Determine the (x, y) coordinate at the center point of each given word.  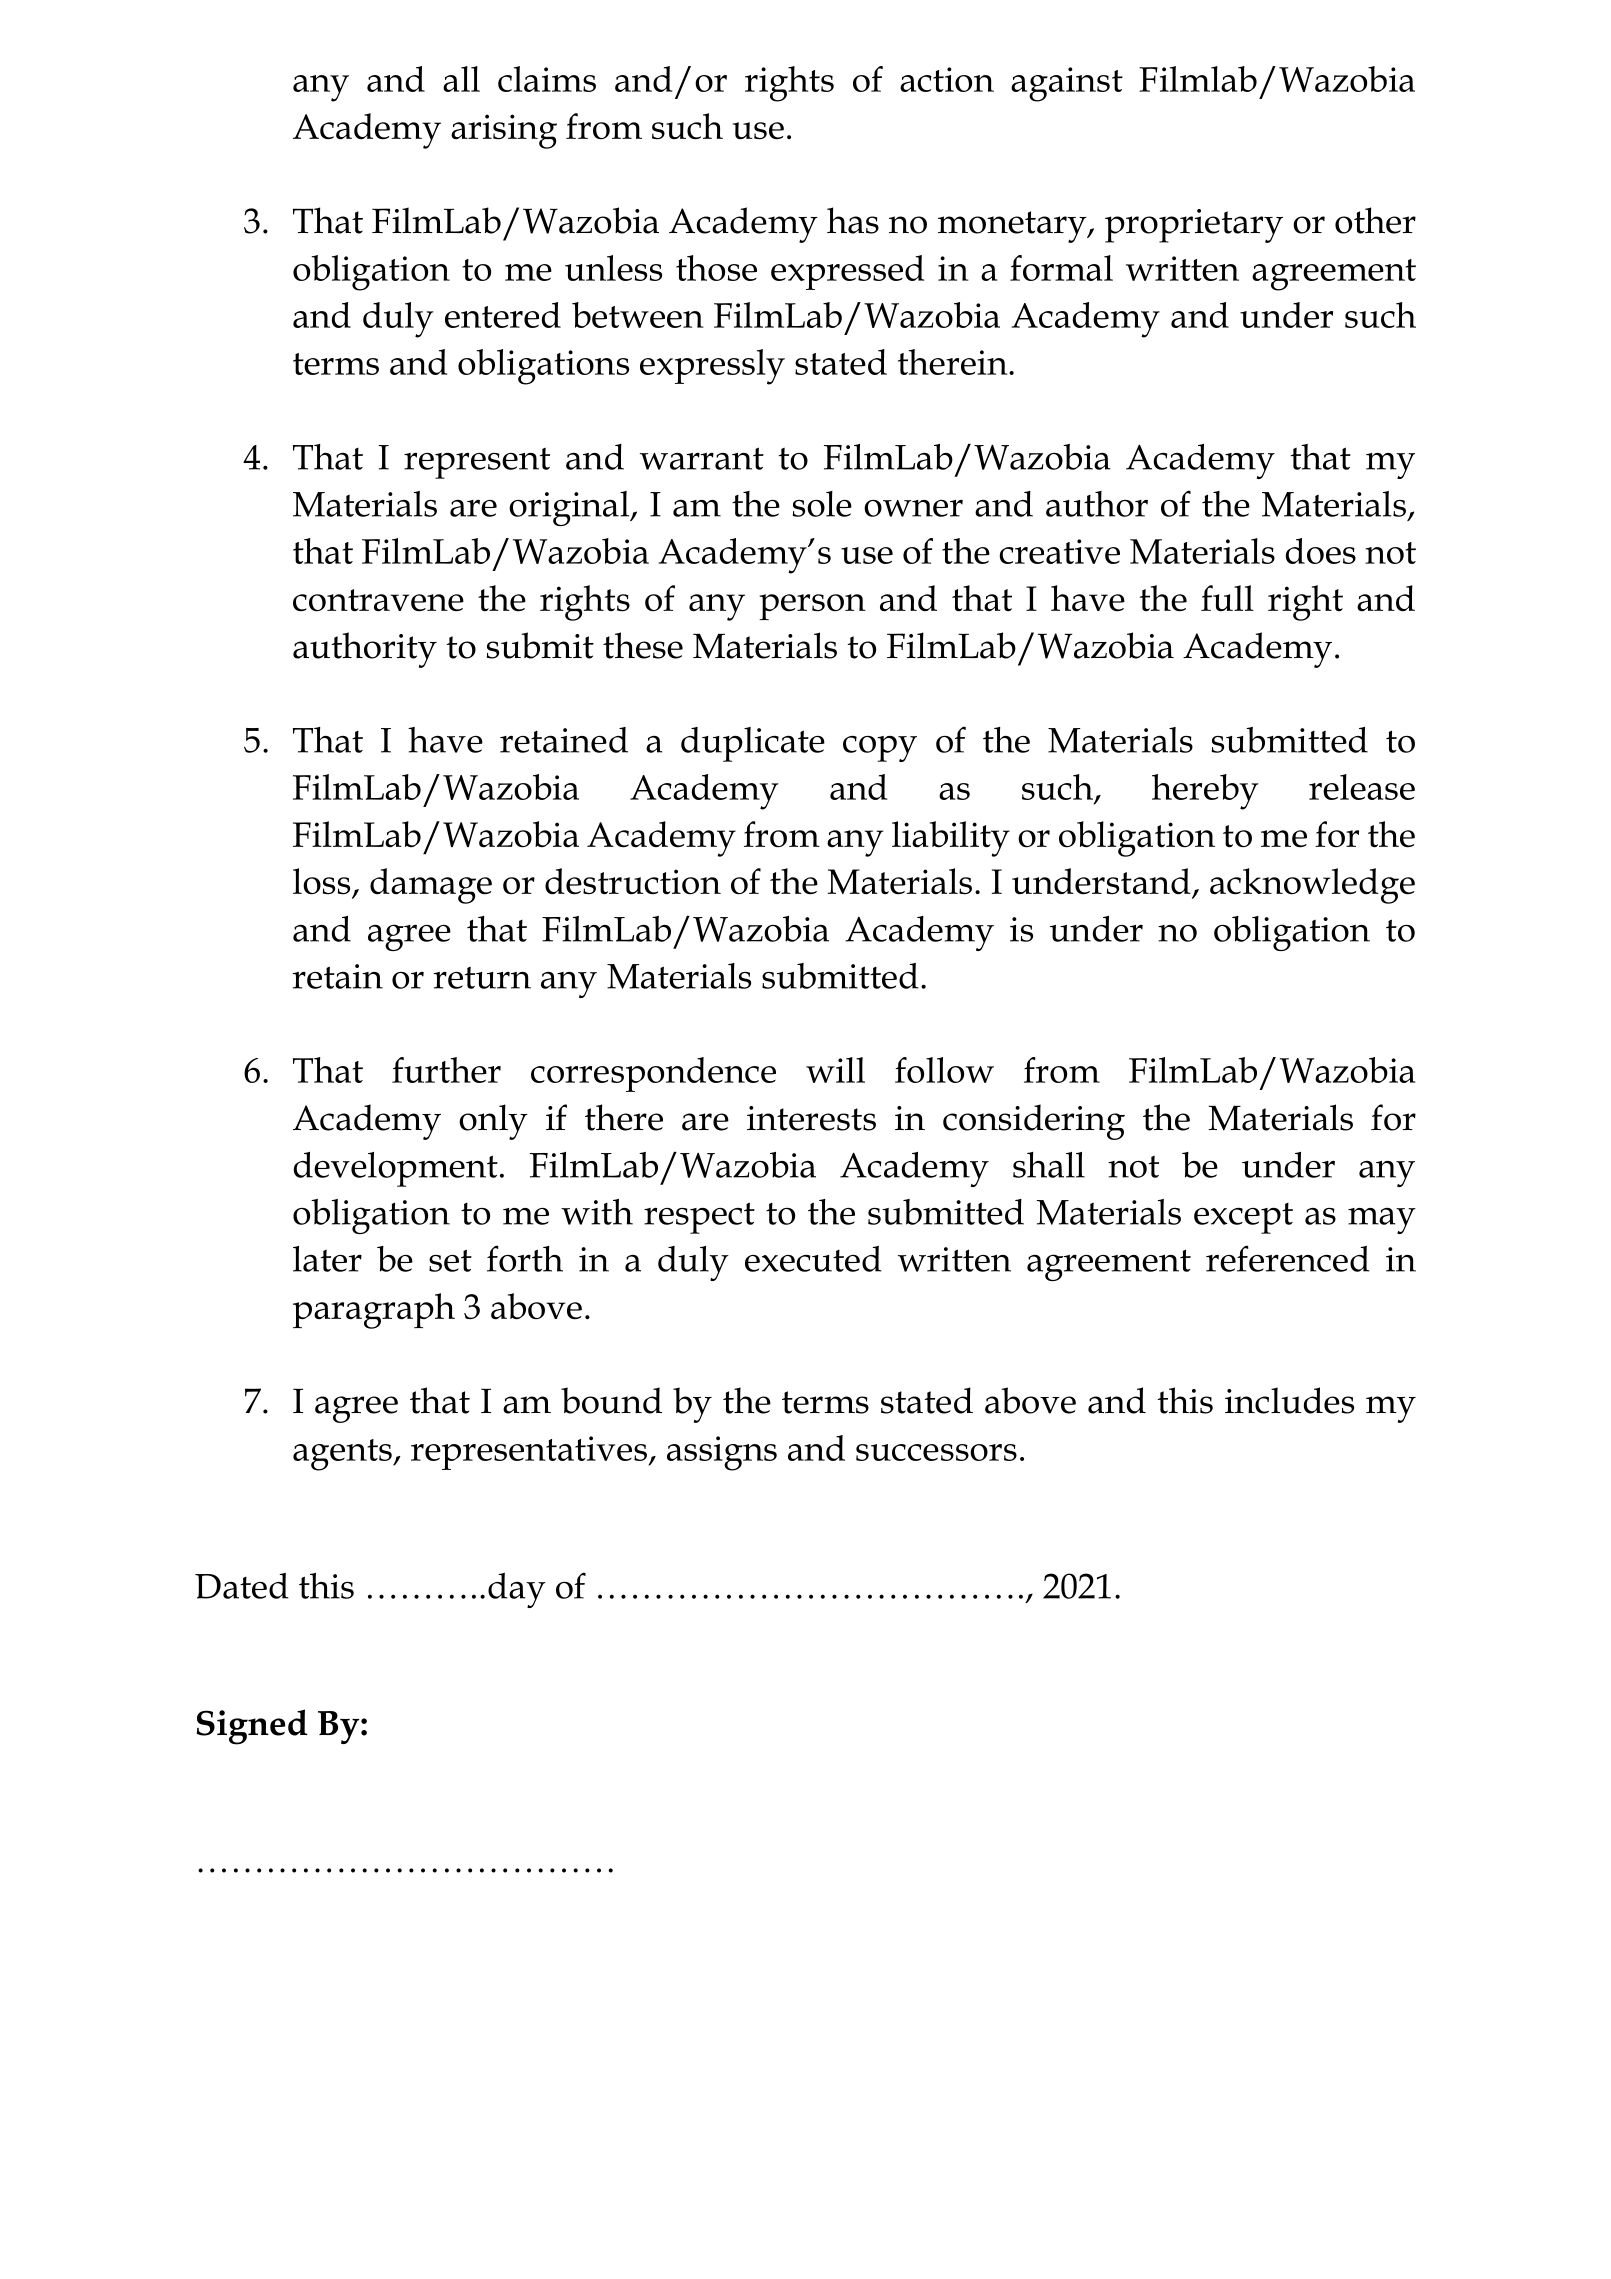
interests (811, 1118)
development (396, 1169)
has (853, 220)
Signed (251, 1727)
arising (504, 131)
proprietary (1194, 226)
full (1227, 598)
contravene (378, 600)
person (812, 607)
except (1243, 1218)
